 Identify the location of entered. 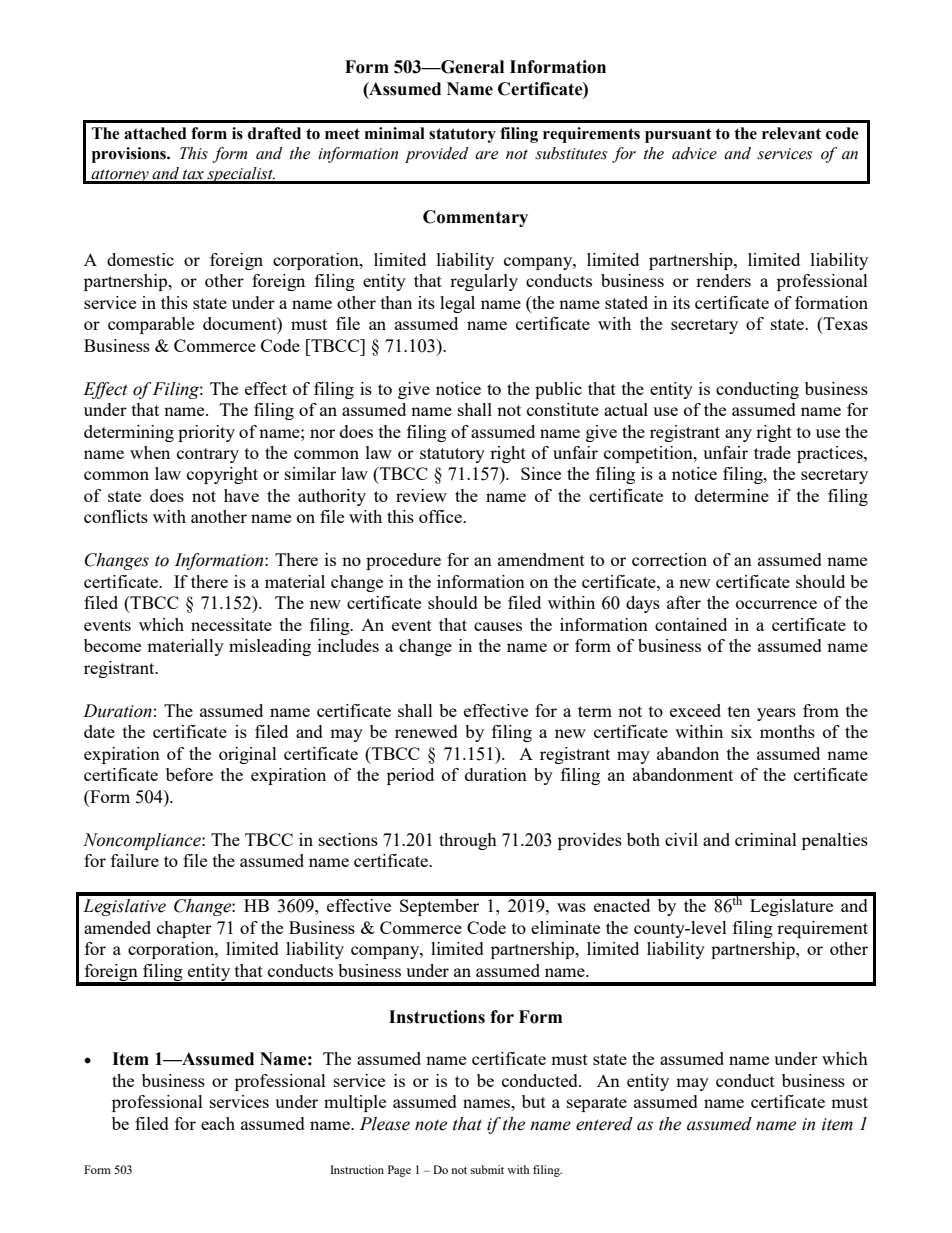
(604, 1124).
